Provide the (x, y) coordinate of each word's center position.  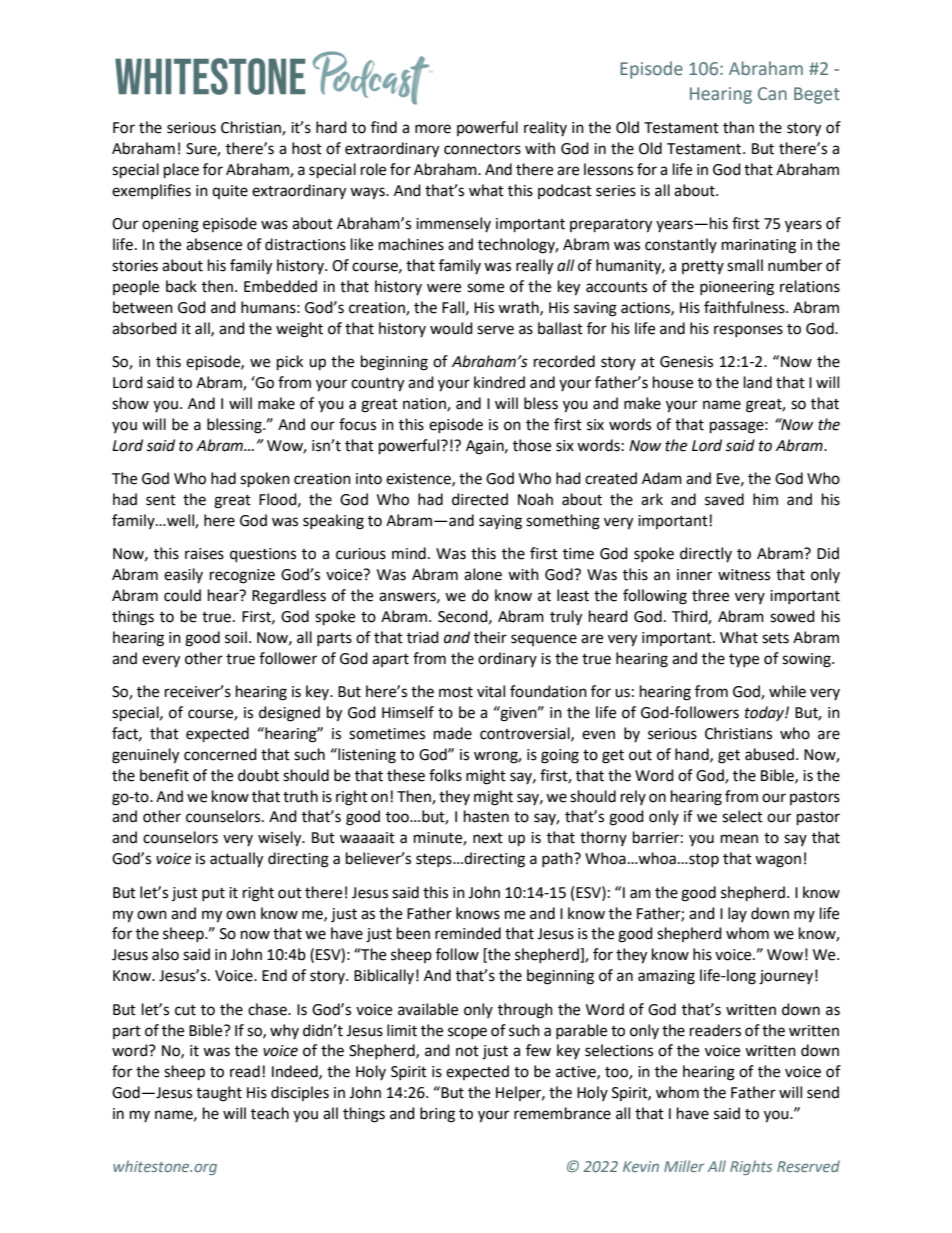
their (490, 637)
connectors (482, 149)
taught (219, 1094)
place (181, 171)
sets (775, 638)
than (738, 127)
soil (236, 637)
